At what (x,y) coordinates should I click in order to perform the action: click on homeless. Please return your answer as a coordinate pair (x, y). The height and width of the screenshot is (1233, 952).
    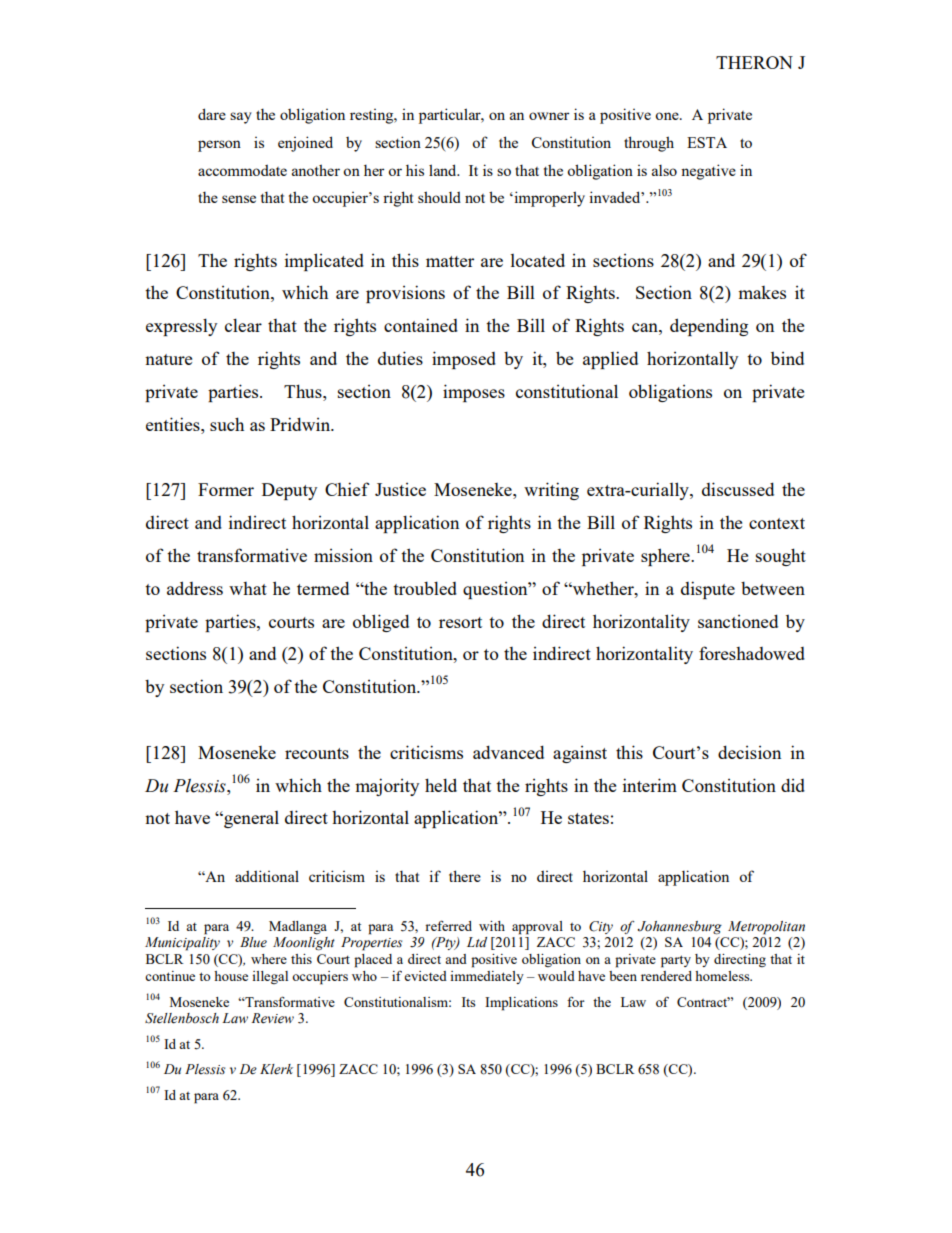
    Looking at the image, I should click on (723, 976).
